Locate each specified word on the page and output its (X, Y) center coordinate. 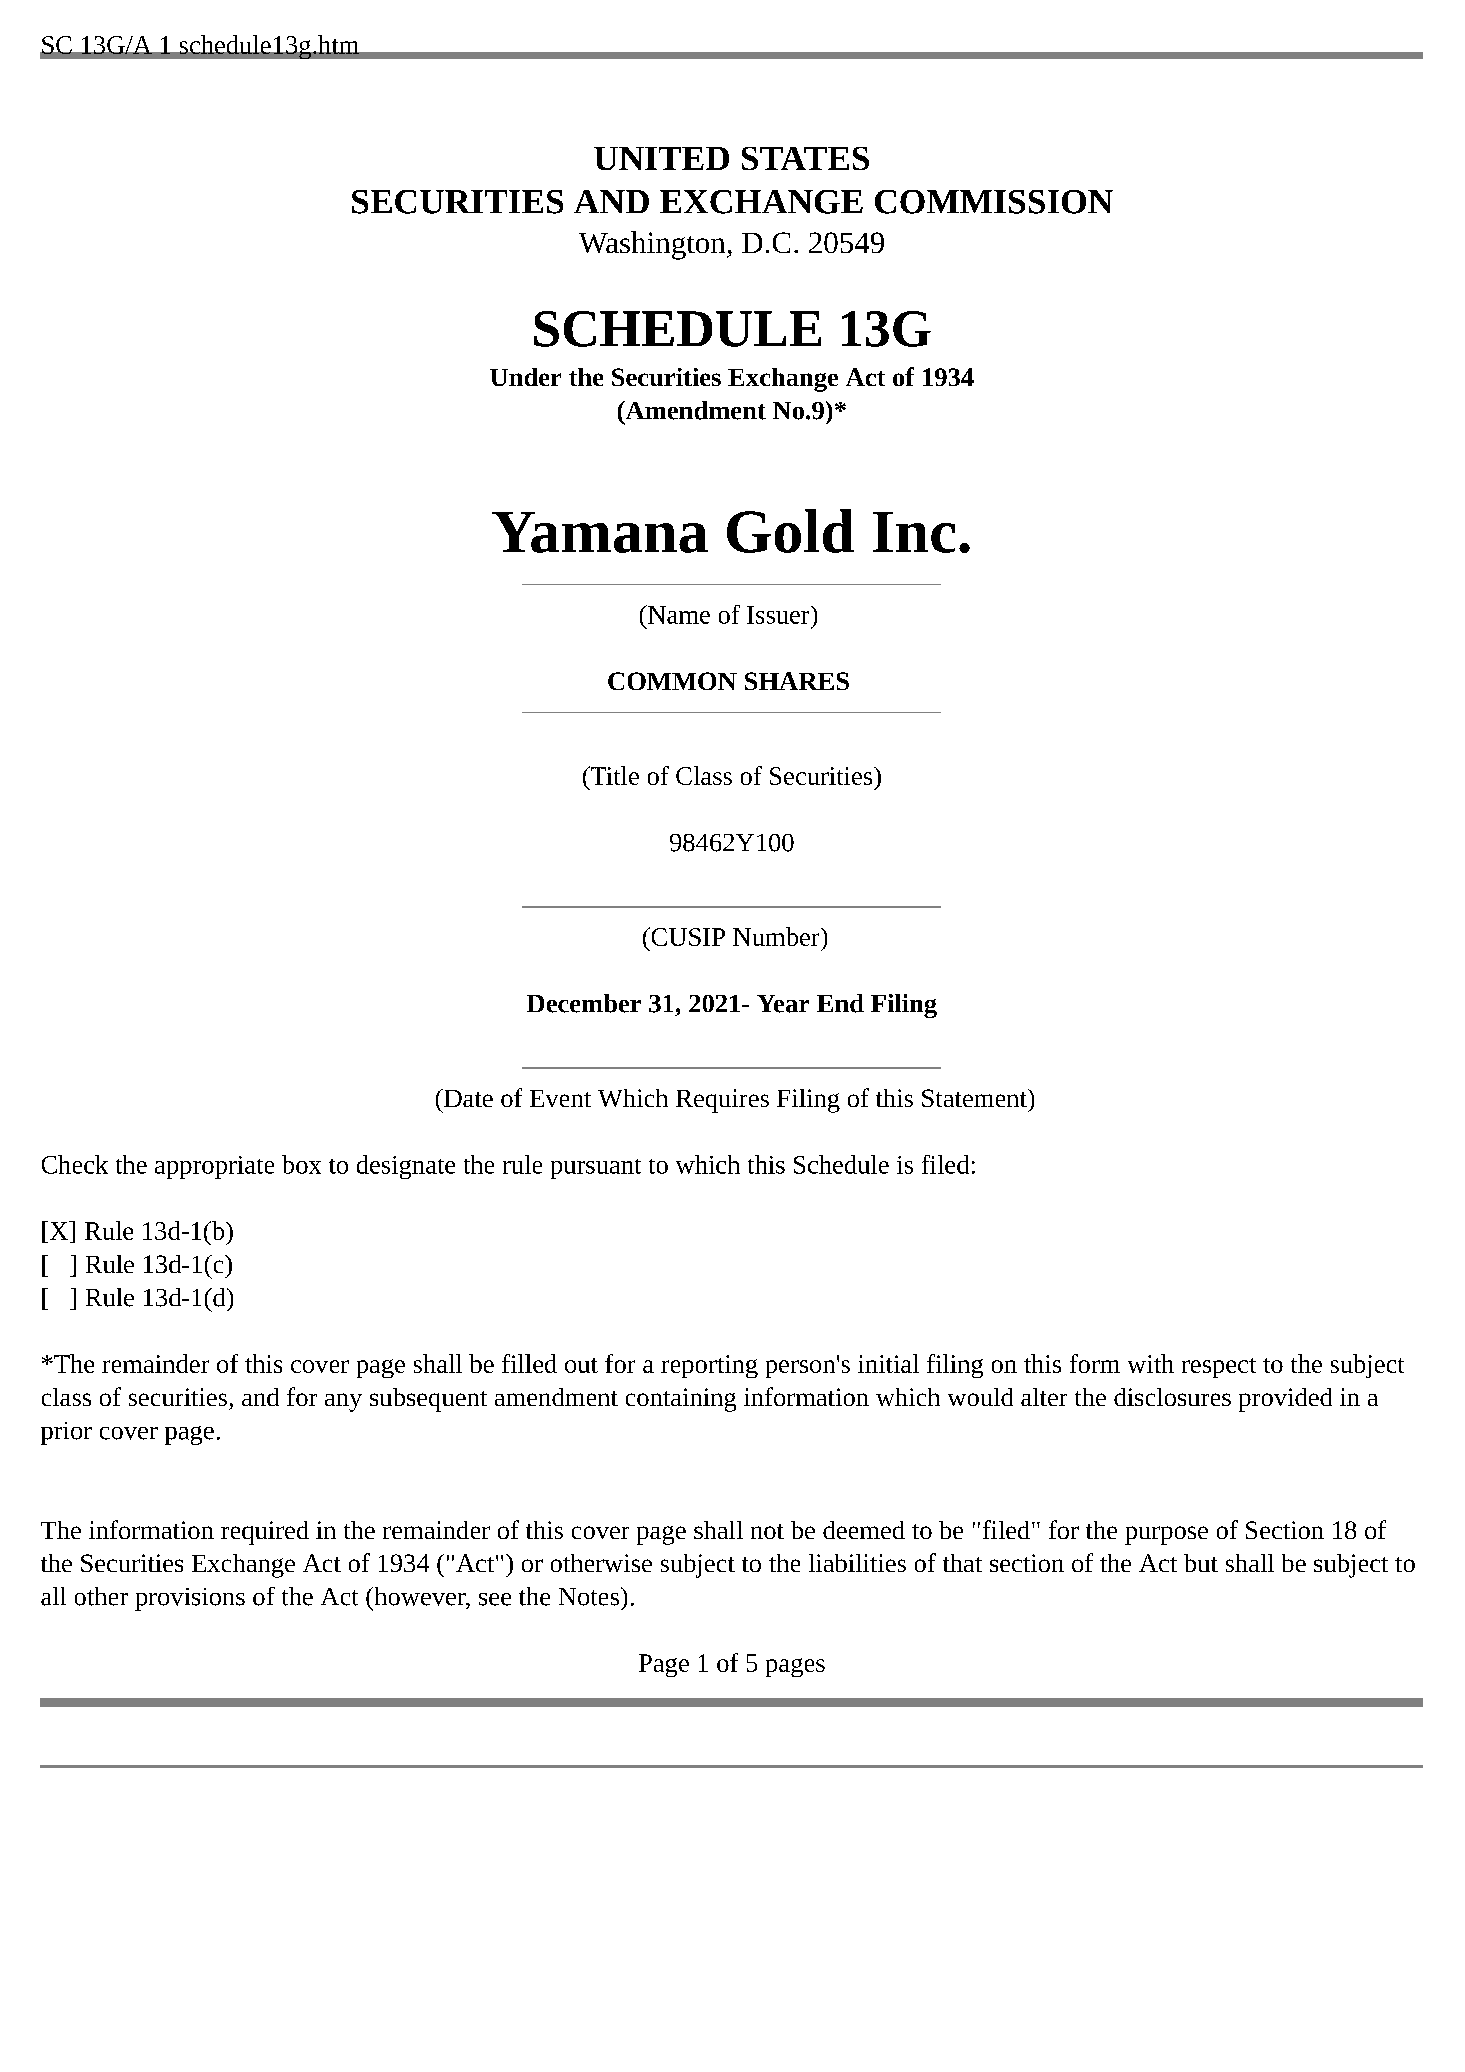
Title (613, 775)
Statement (975, 1098)
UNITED (661, 158)
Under (525, 377)
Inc (914, 532)
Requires (722, 1101)
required (265, 1533)
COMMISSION (994, 202)
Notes (589, 1597)
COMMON (672, 681)
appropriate (214, 1167)
